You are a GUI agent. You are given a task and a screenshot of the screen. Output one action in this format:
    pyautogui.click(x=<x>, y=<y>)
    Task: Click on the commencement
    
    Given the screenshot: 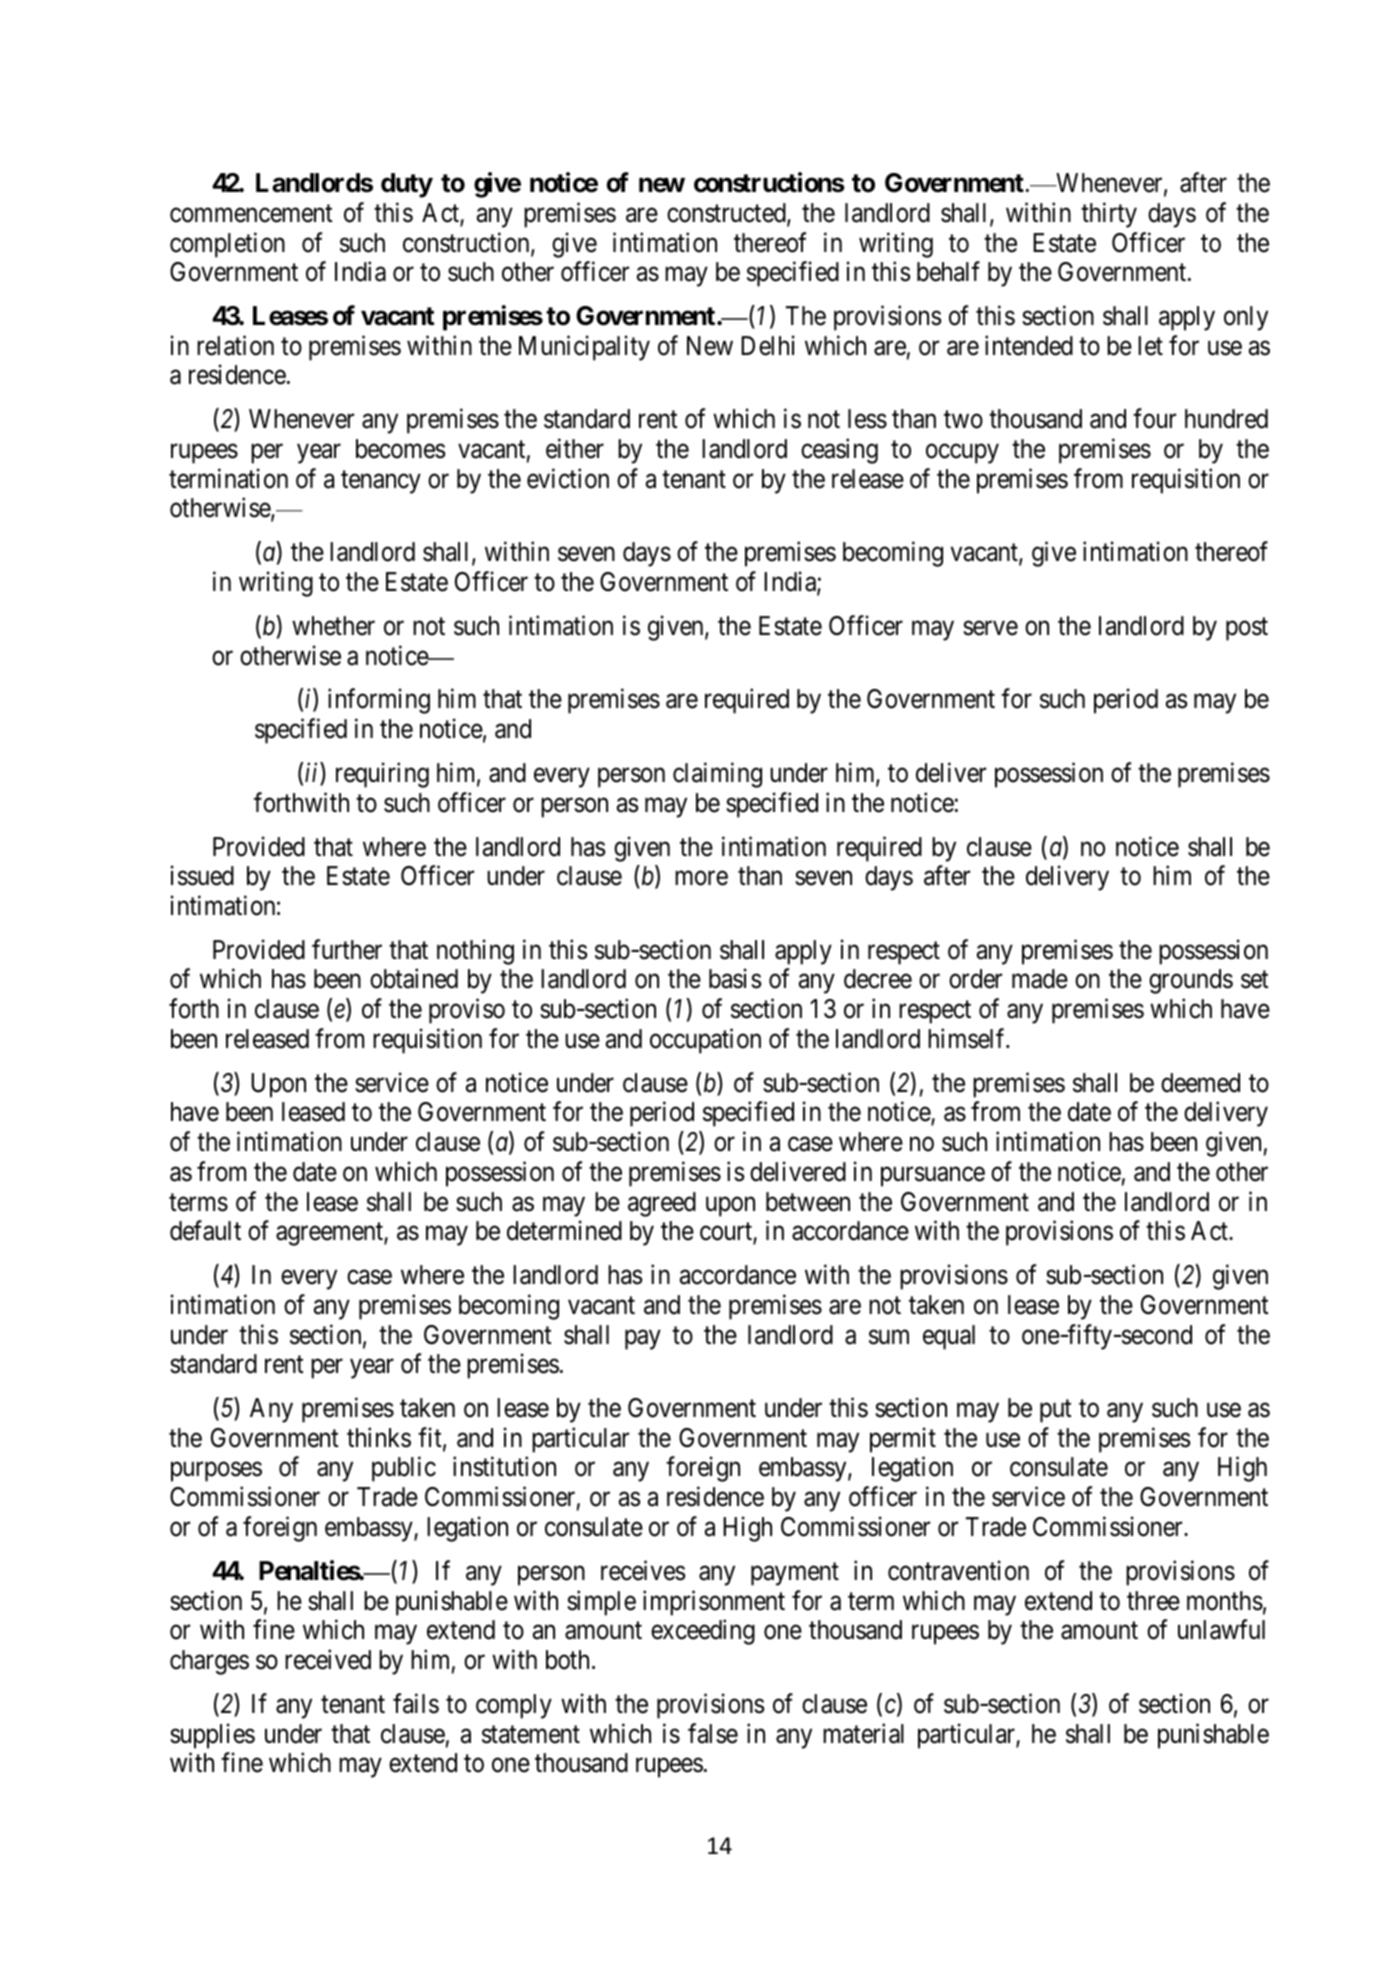 What is the action you would take?
    pyautogui.click(x=251, y=214)
